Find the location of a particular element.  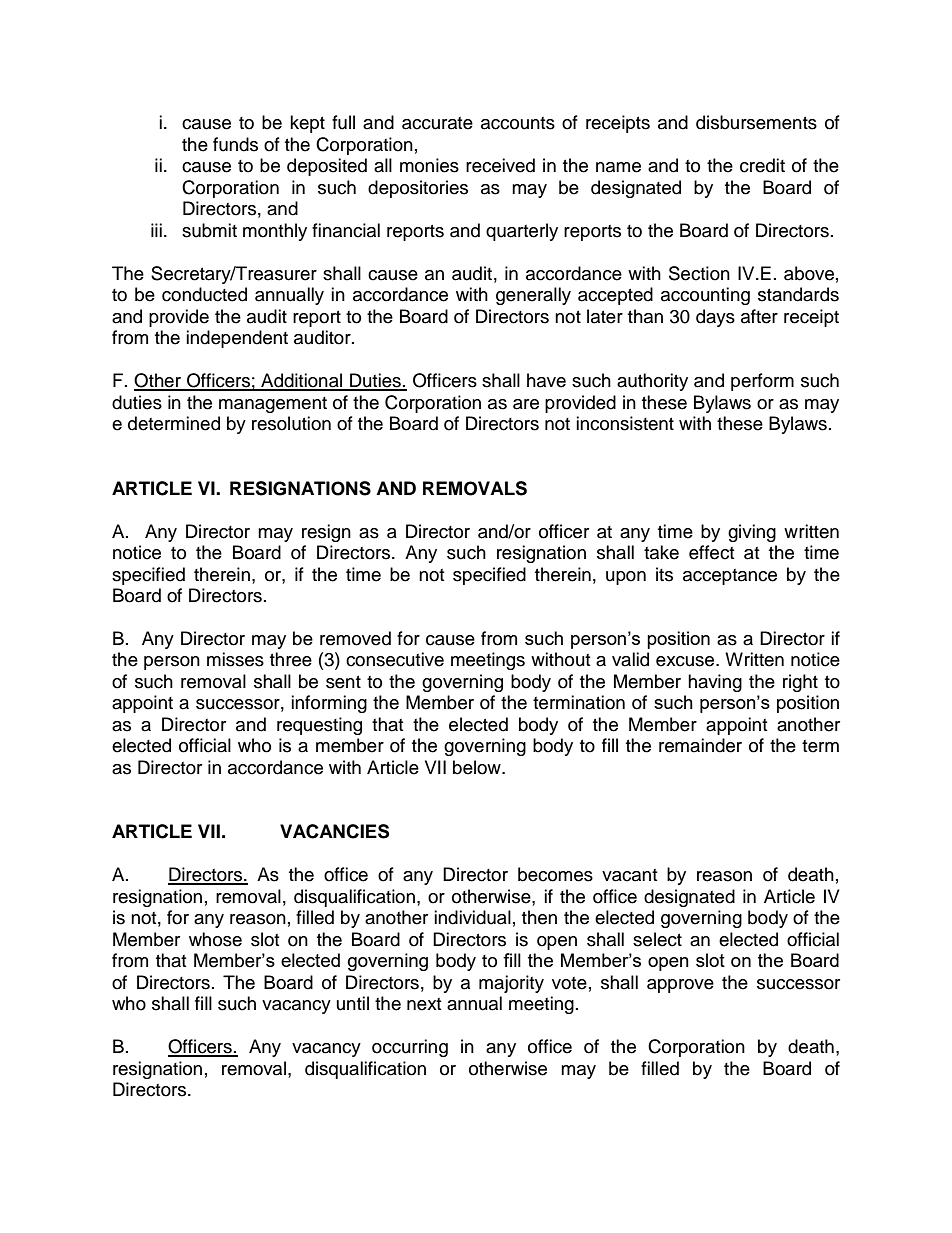

credit is located at coordinates (762, 165).
